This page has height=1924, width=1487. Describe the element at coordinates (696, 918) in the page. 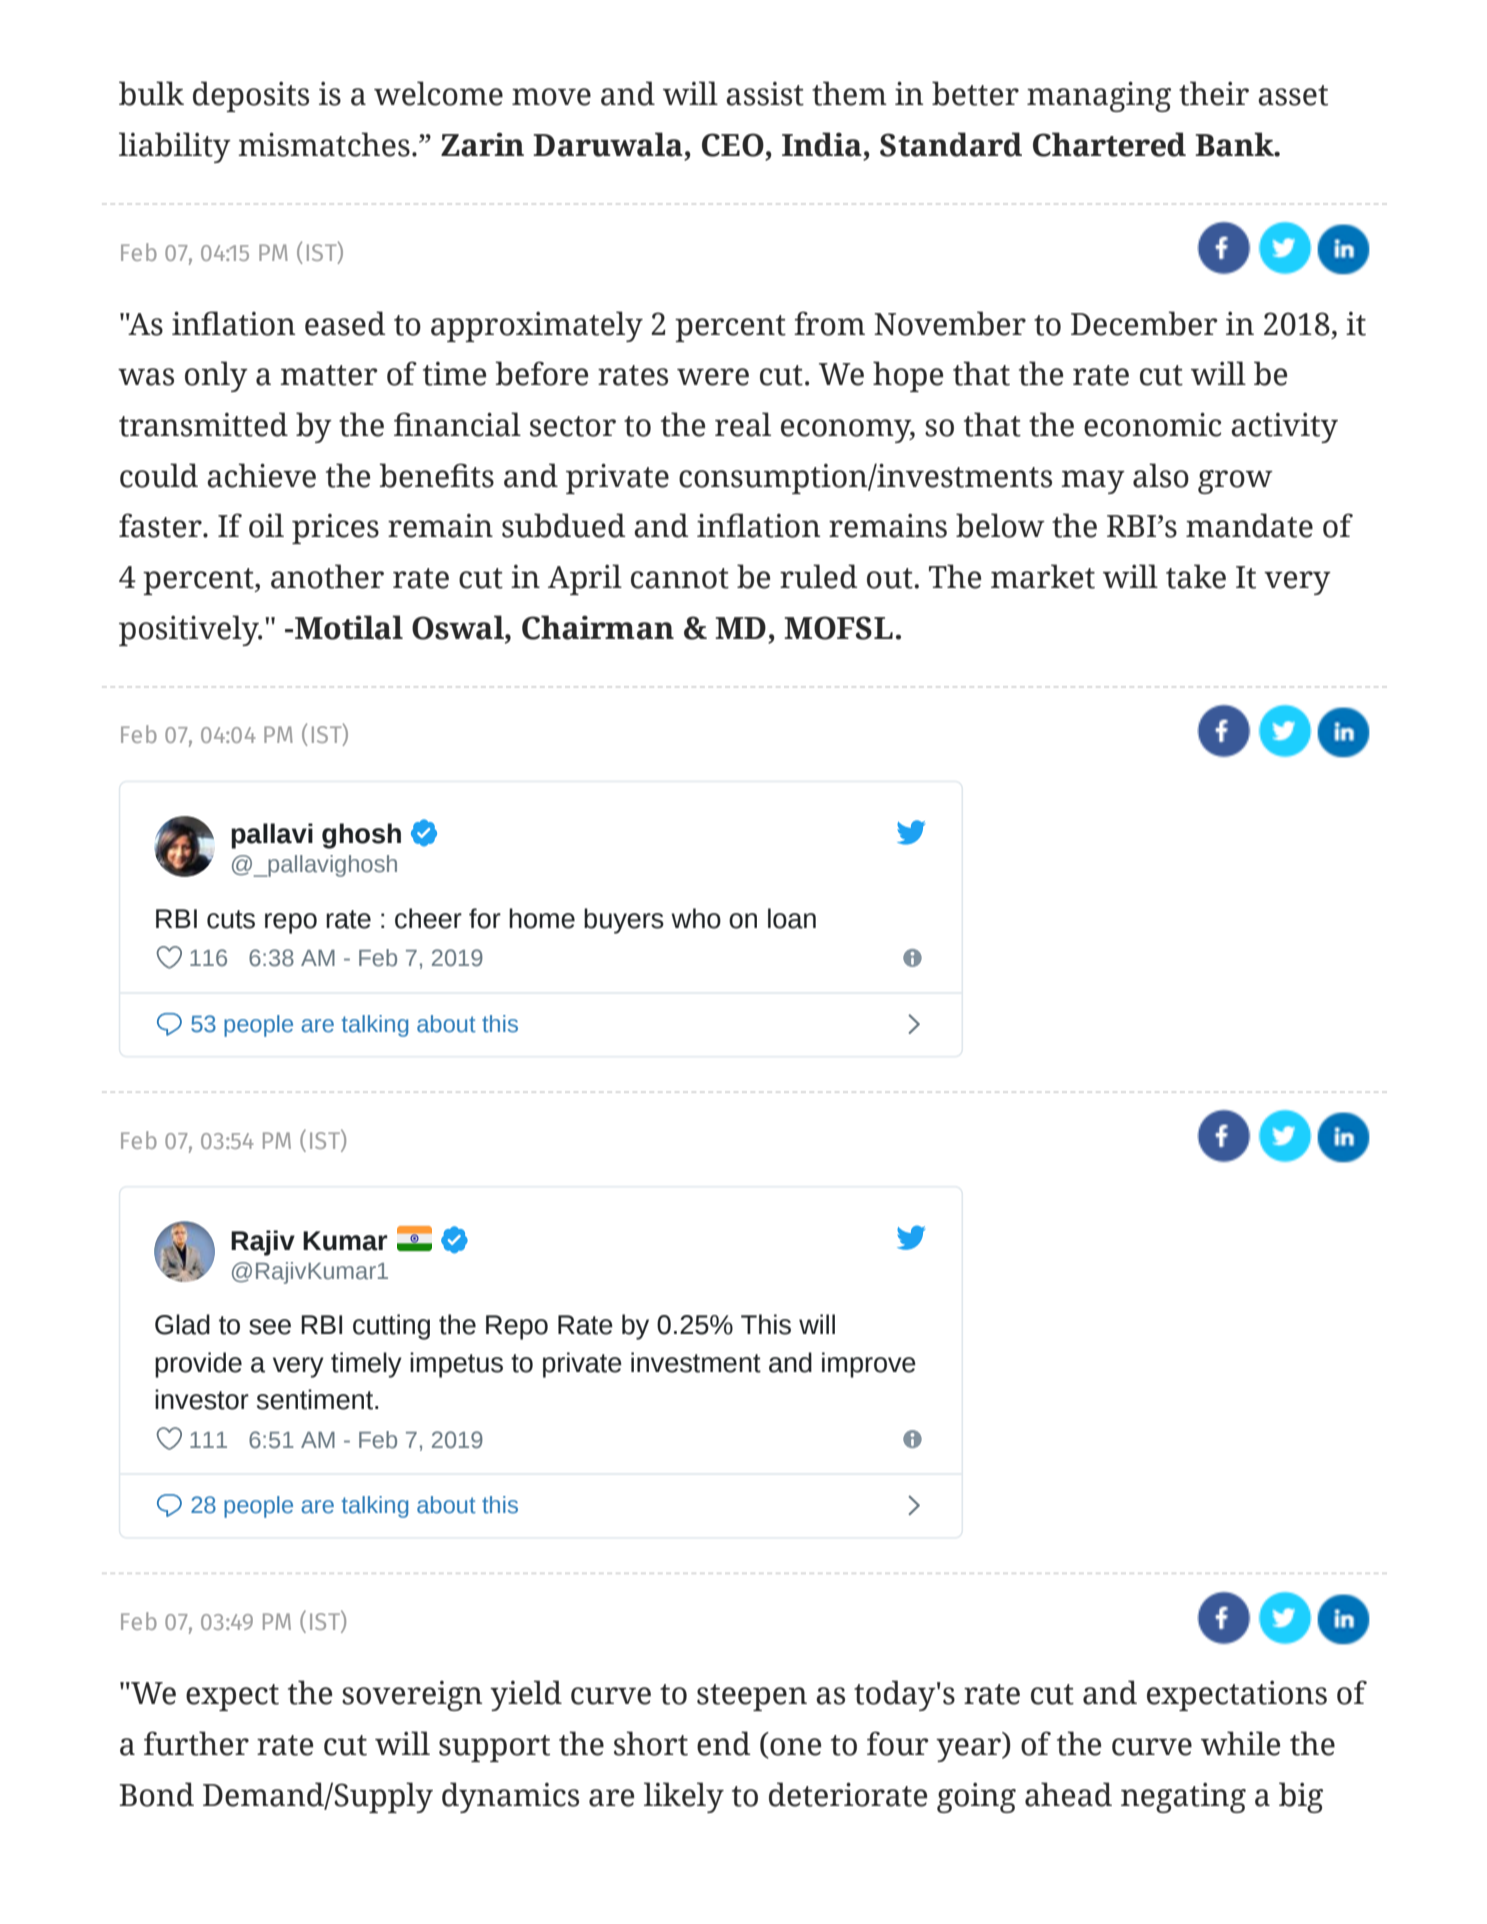

I see `who` at that location.
